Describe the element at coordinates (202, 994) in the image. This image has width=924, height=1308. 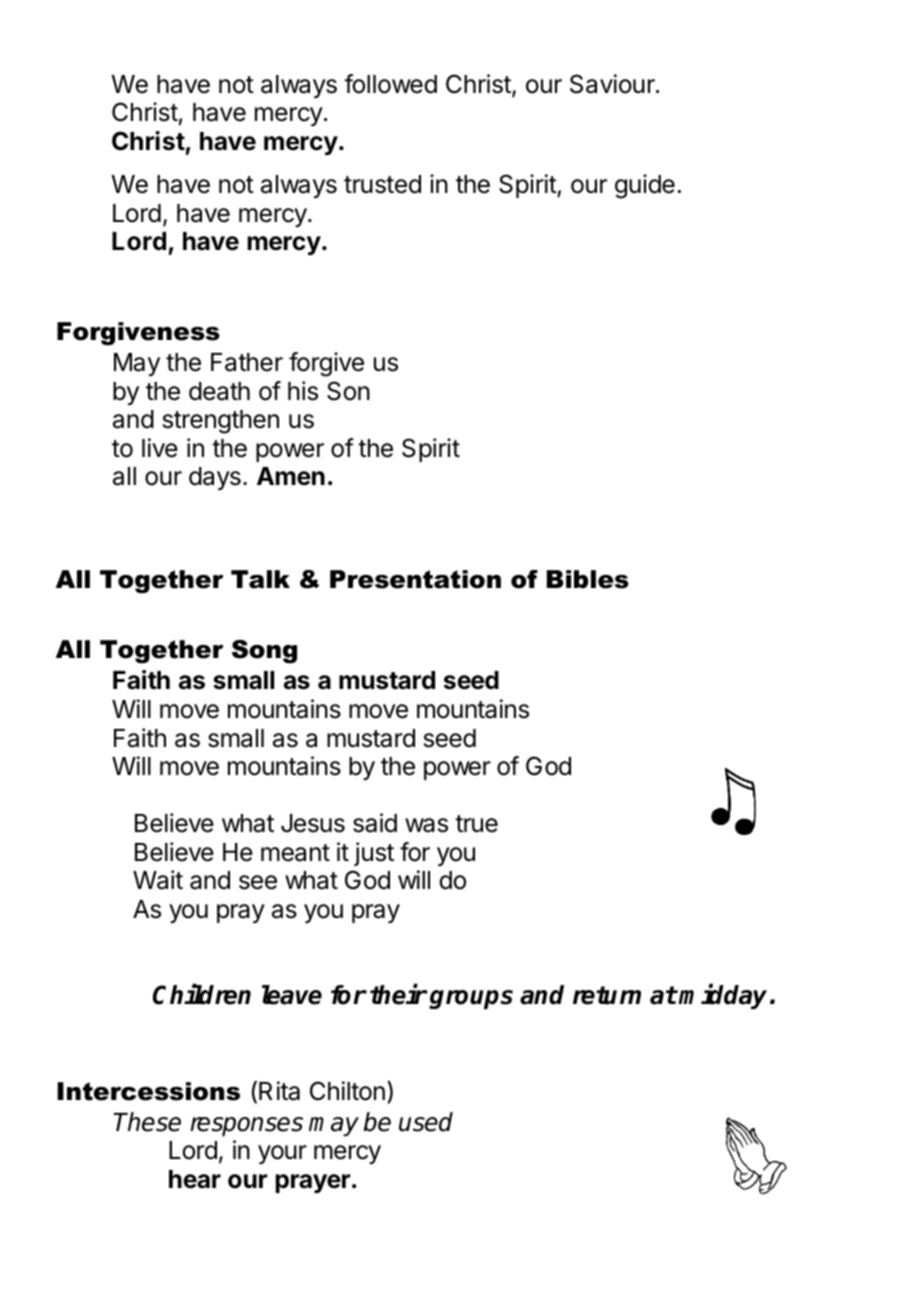
I see `Children` at that location.
